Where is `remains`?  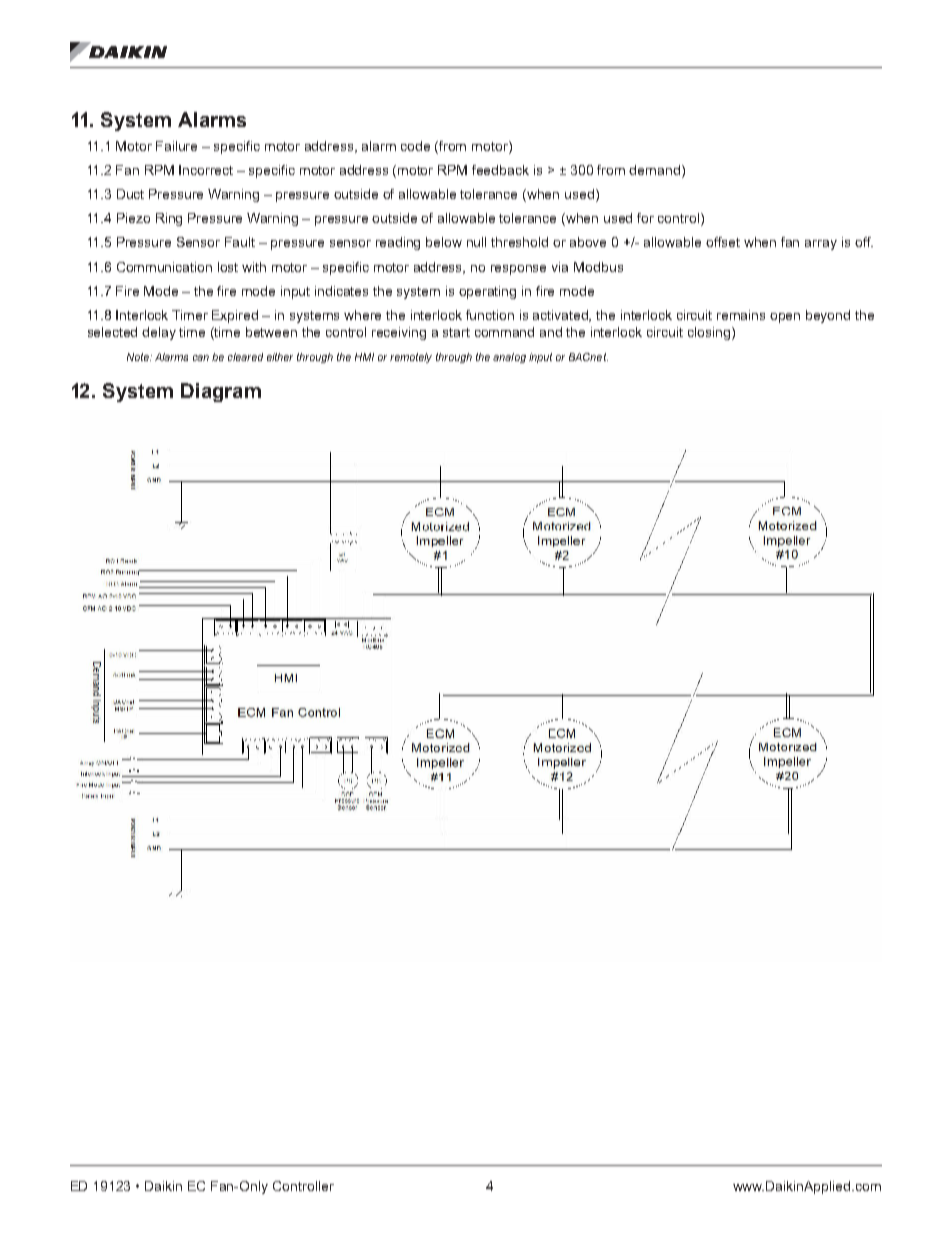
remains is located at coordinates (741, 315).
